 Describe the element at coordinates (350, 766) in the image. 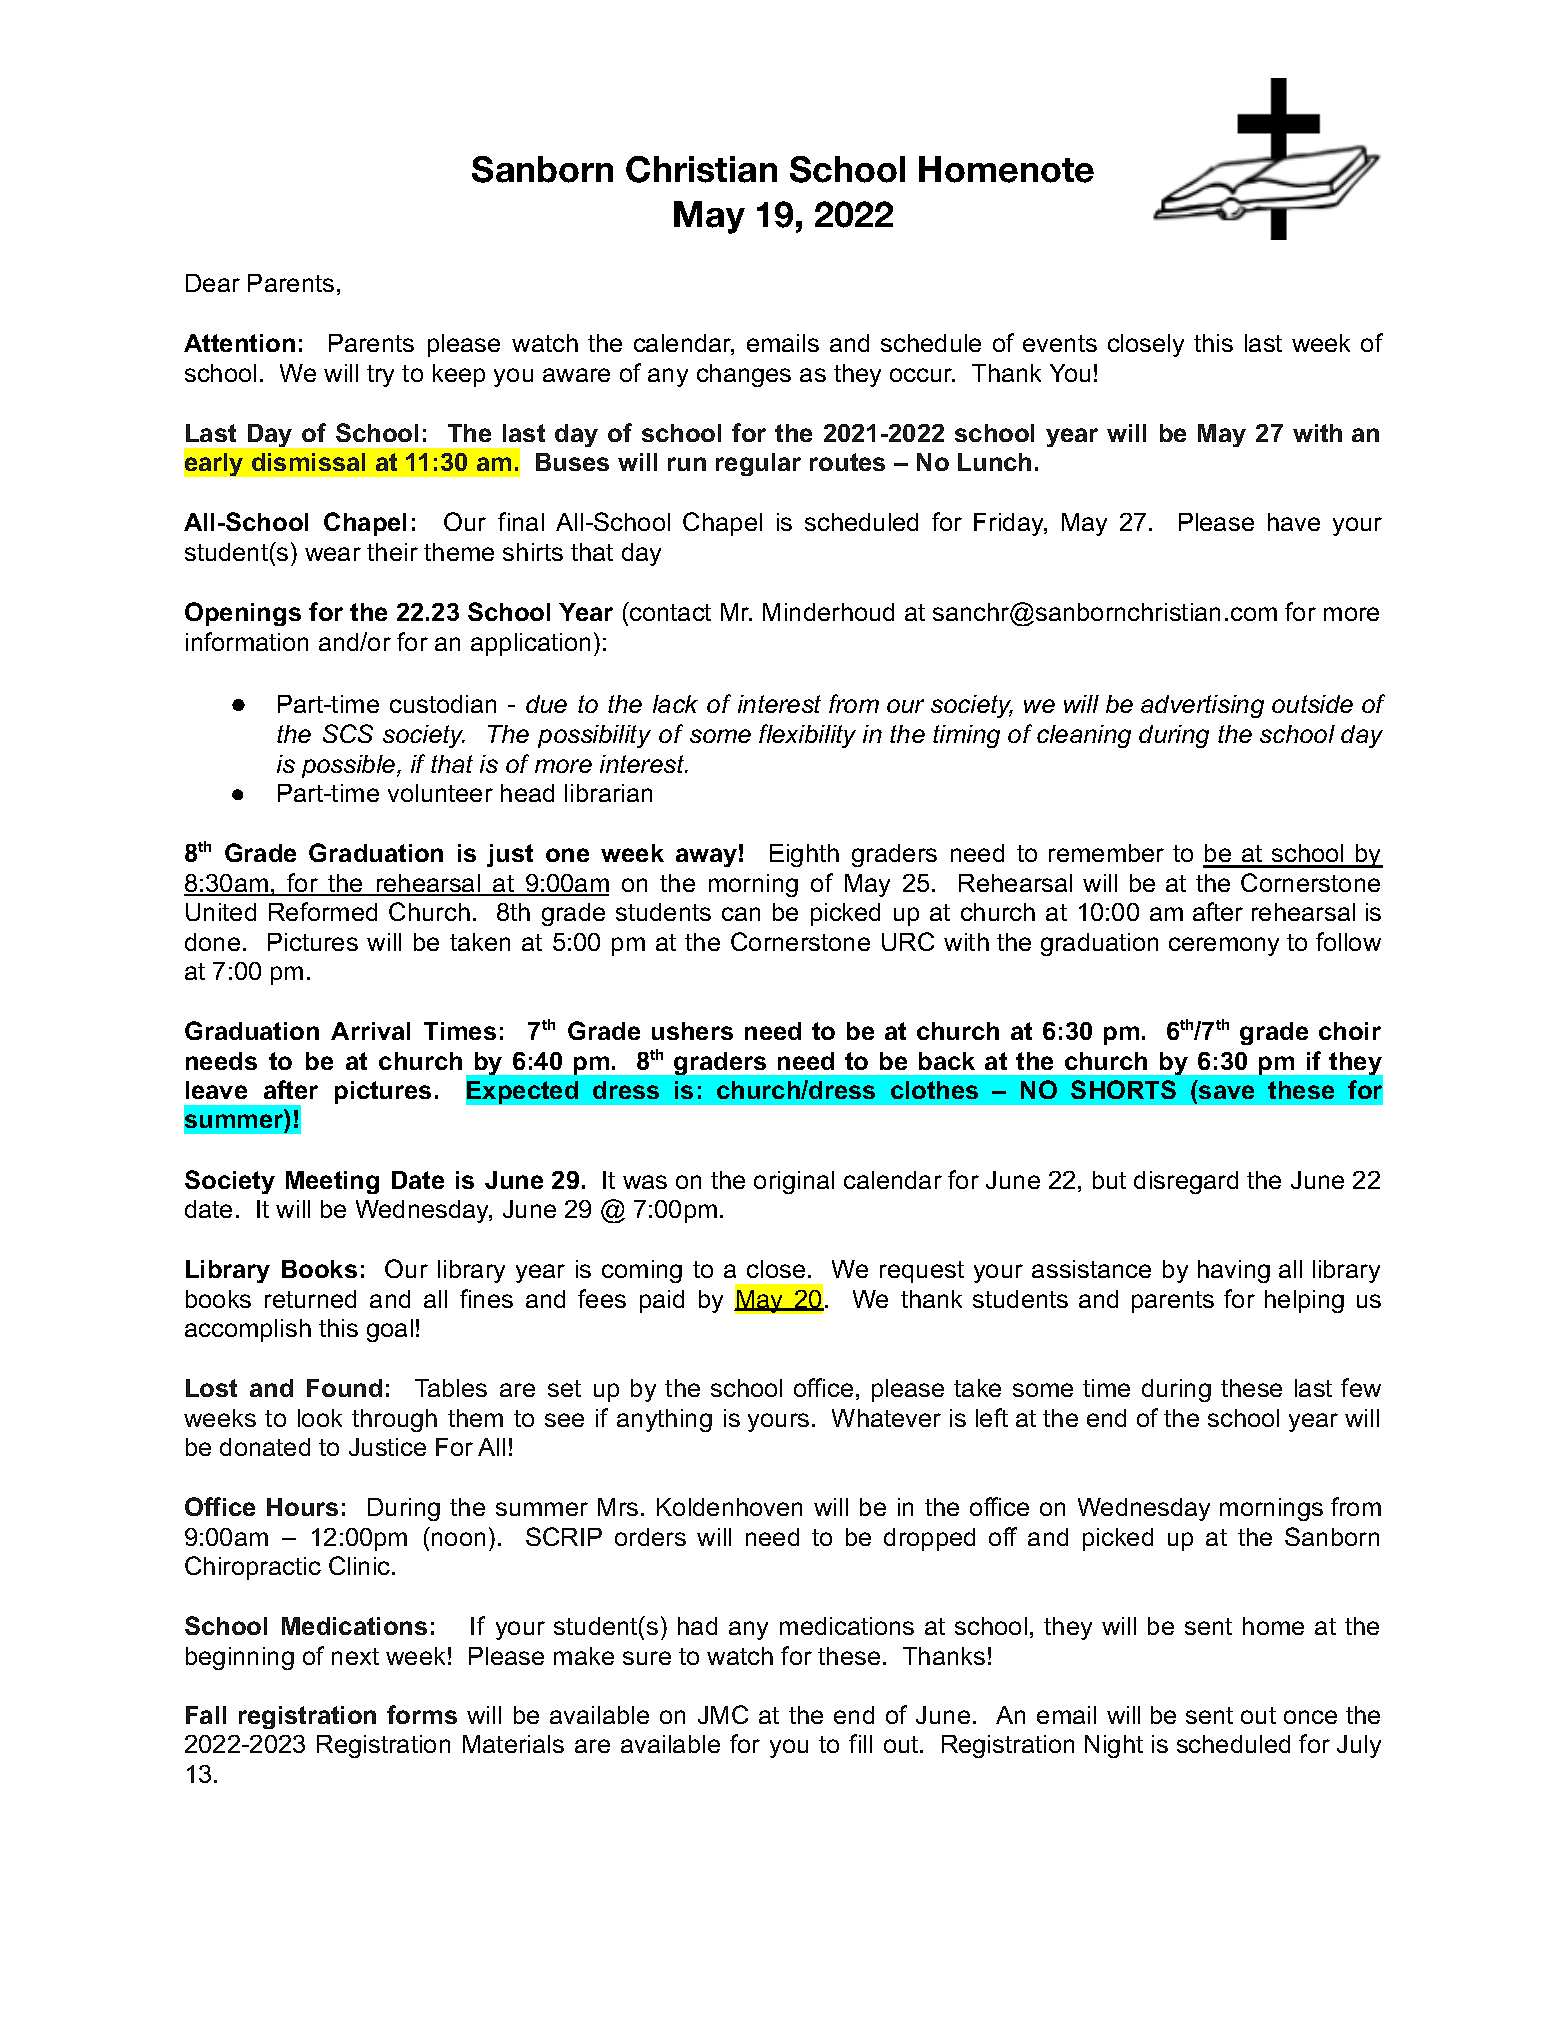

I see `possible` at that location.
